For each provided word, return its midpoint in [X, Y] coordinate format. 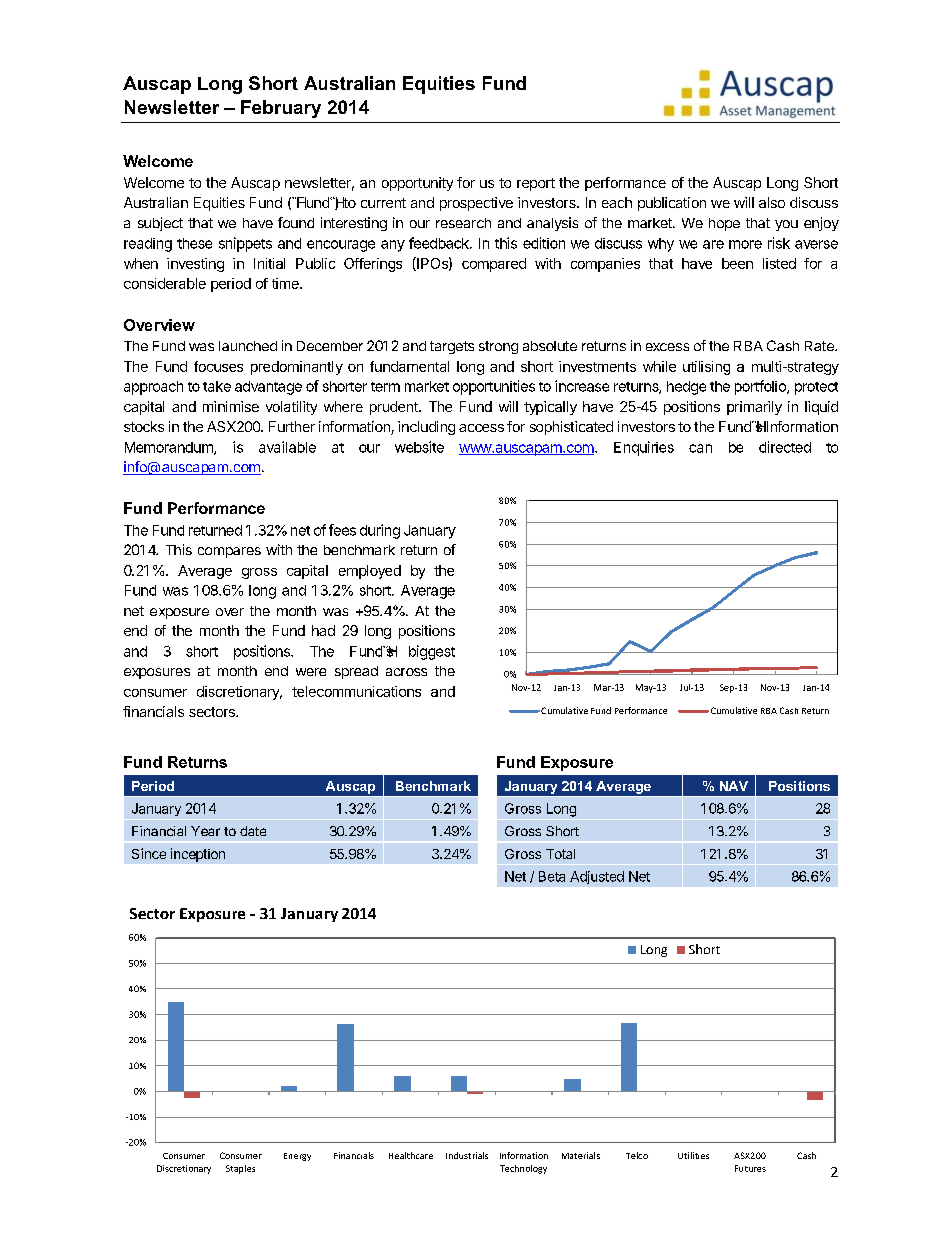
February [281, 109]
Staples [240, 1169]
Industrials [467, 1155]
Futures [750, 1168]
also [772, 202]
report [536, 184]
